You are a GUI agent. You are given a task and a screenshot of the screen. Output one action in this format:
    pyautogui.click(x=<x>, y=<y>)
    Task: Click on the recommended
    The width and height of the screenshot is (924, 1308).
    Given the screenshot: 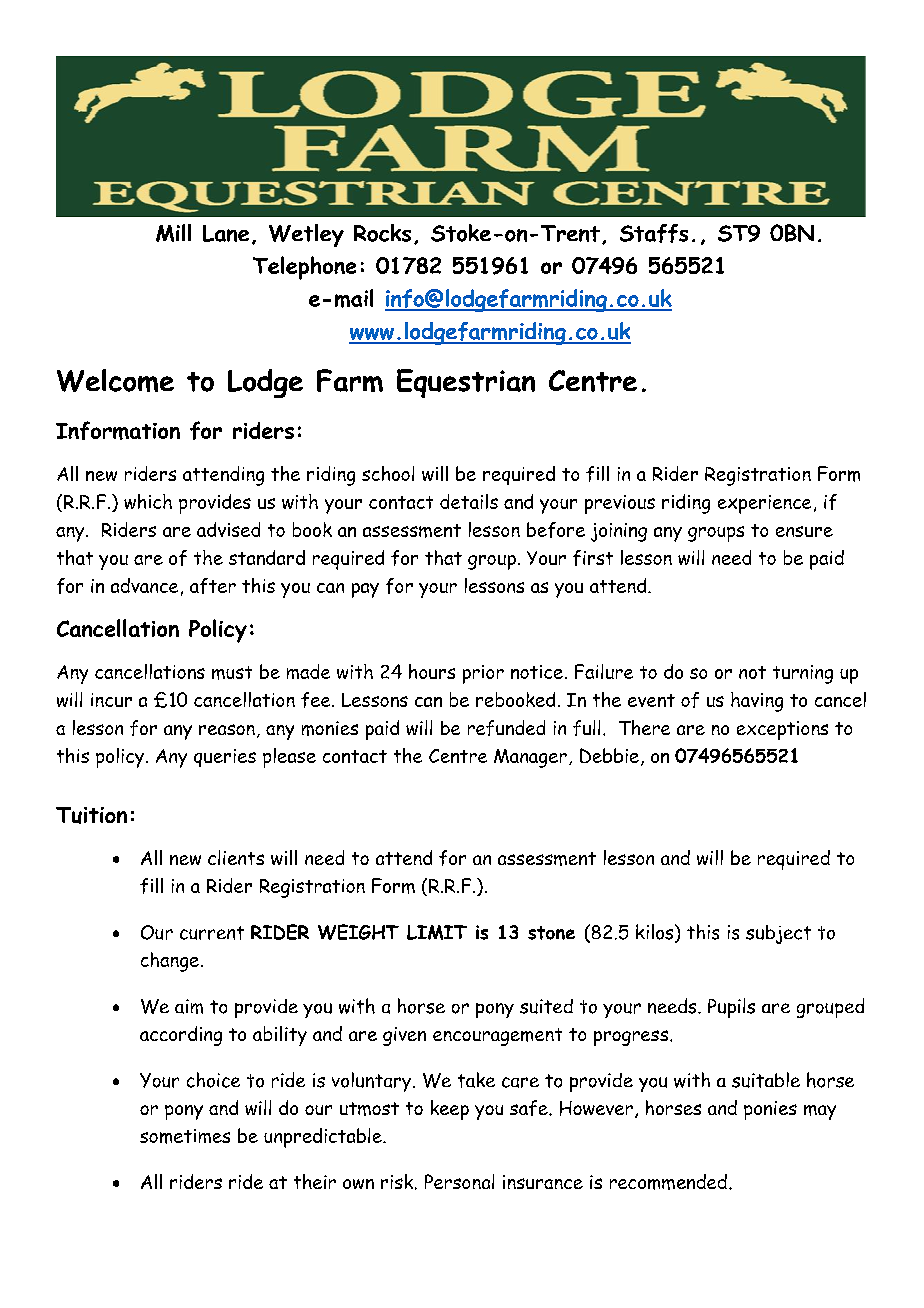 What is the action you would take?
    pyautogui.click(x=668, y=1182)
